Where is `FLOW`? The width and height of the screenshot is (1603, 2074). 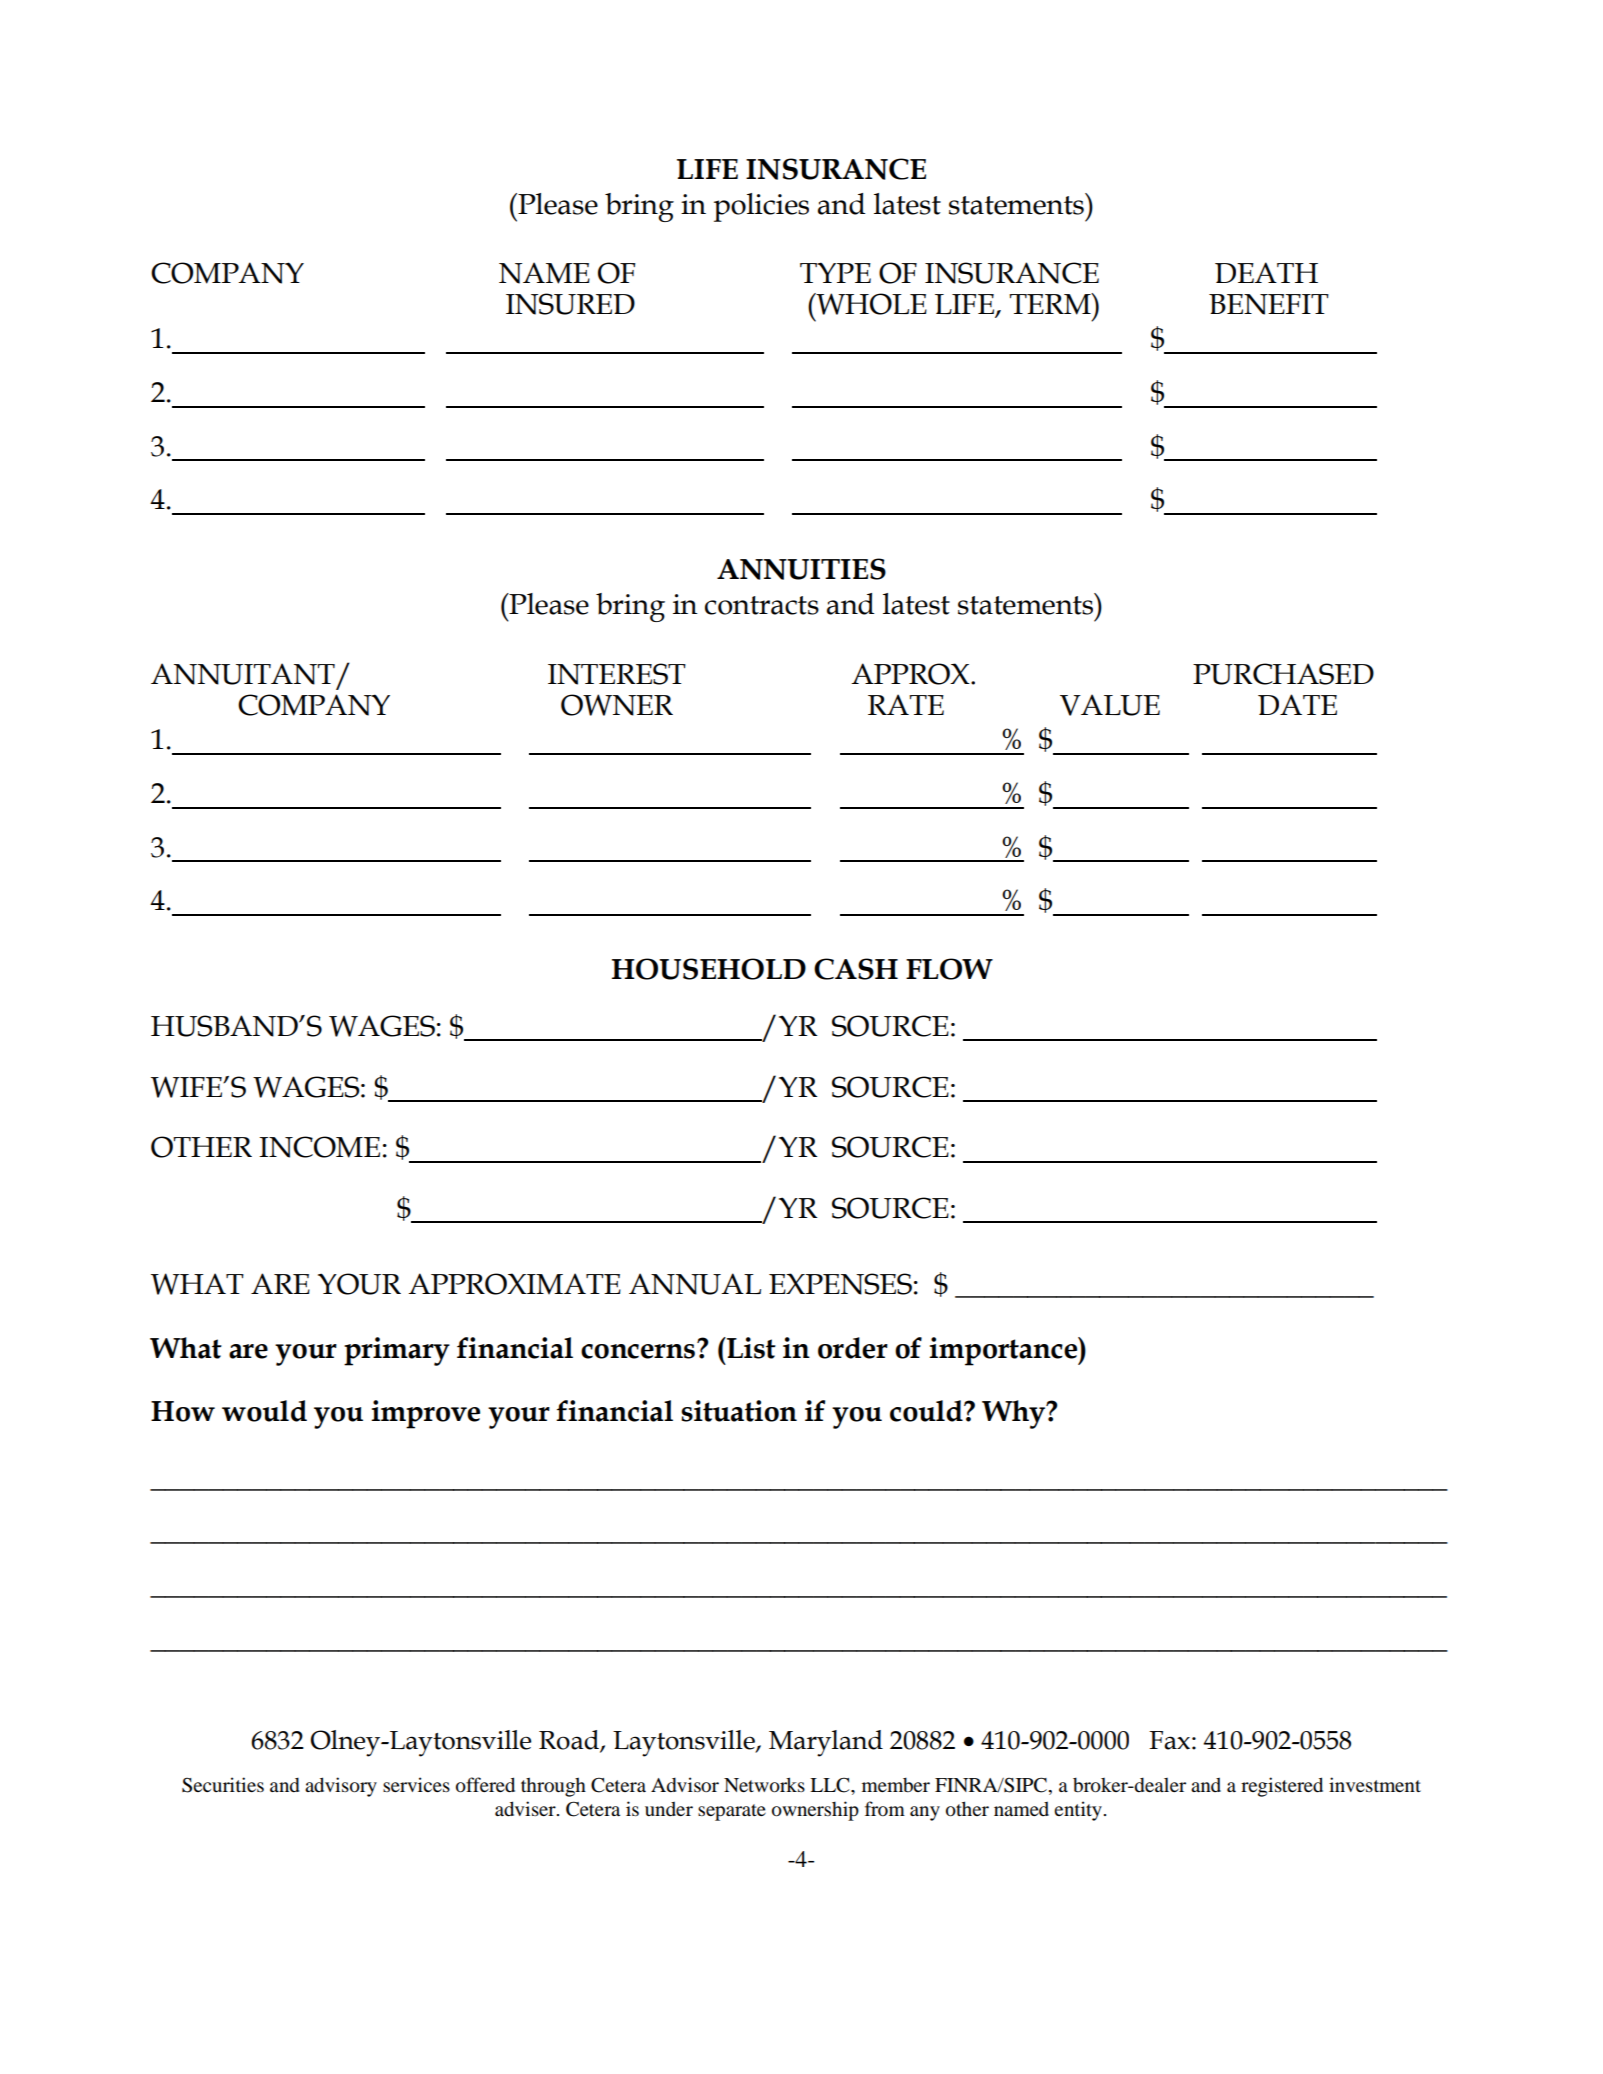
FLOW is located at coordinates (949, 969).
